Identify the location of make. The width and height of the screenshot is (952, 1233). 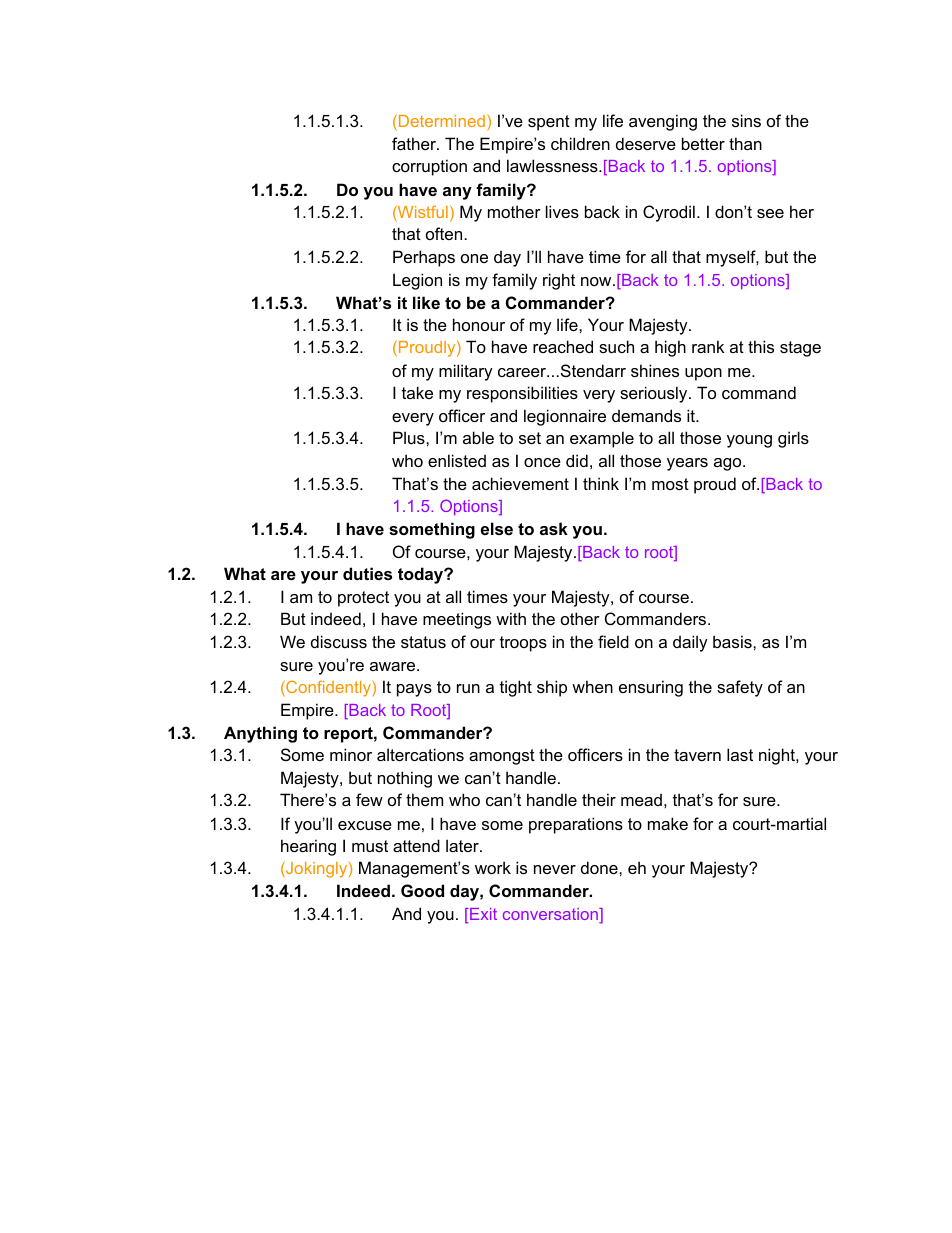
(668, 823).
